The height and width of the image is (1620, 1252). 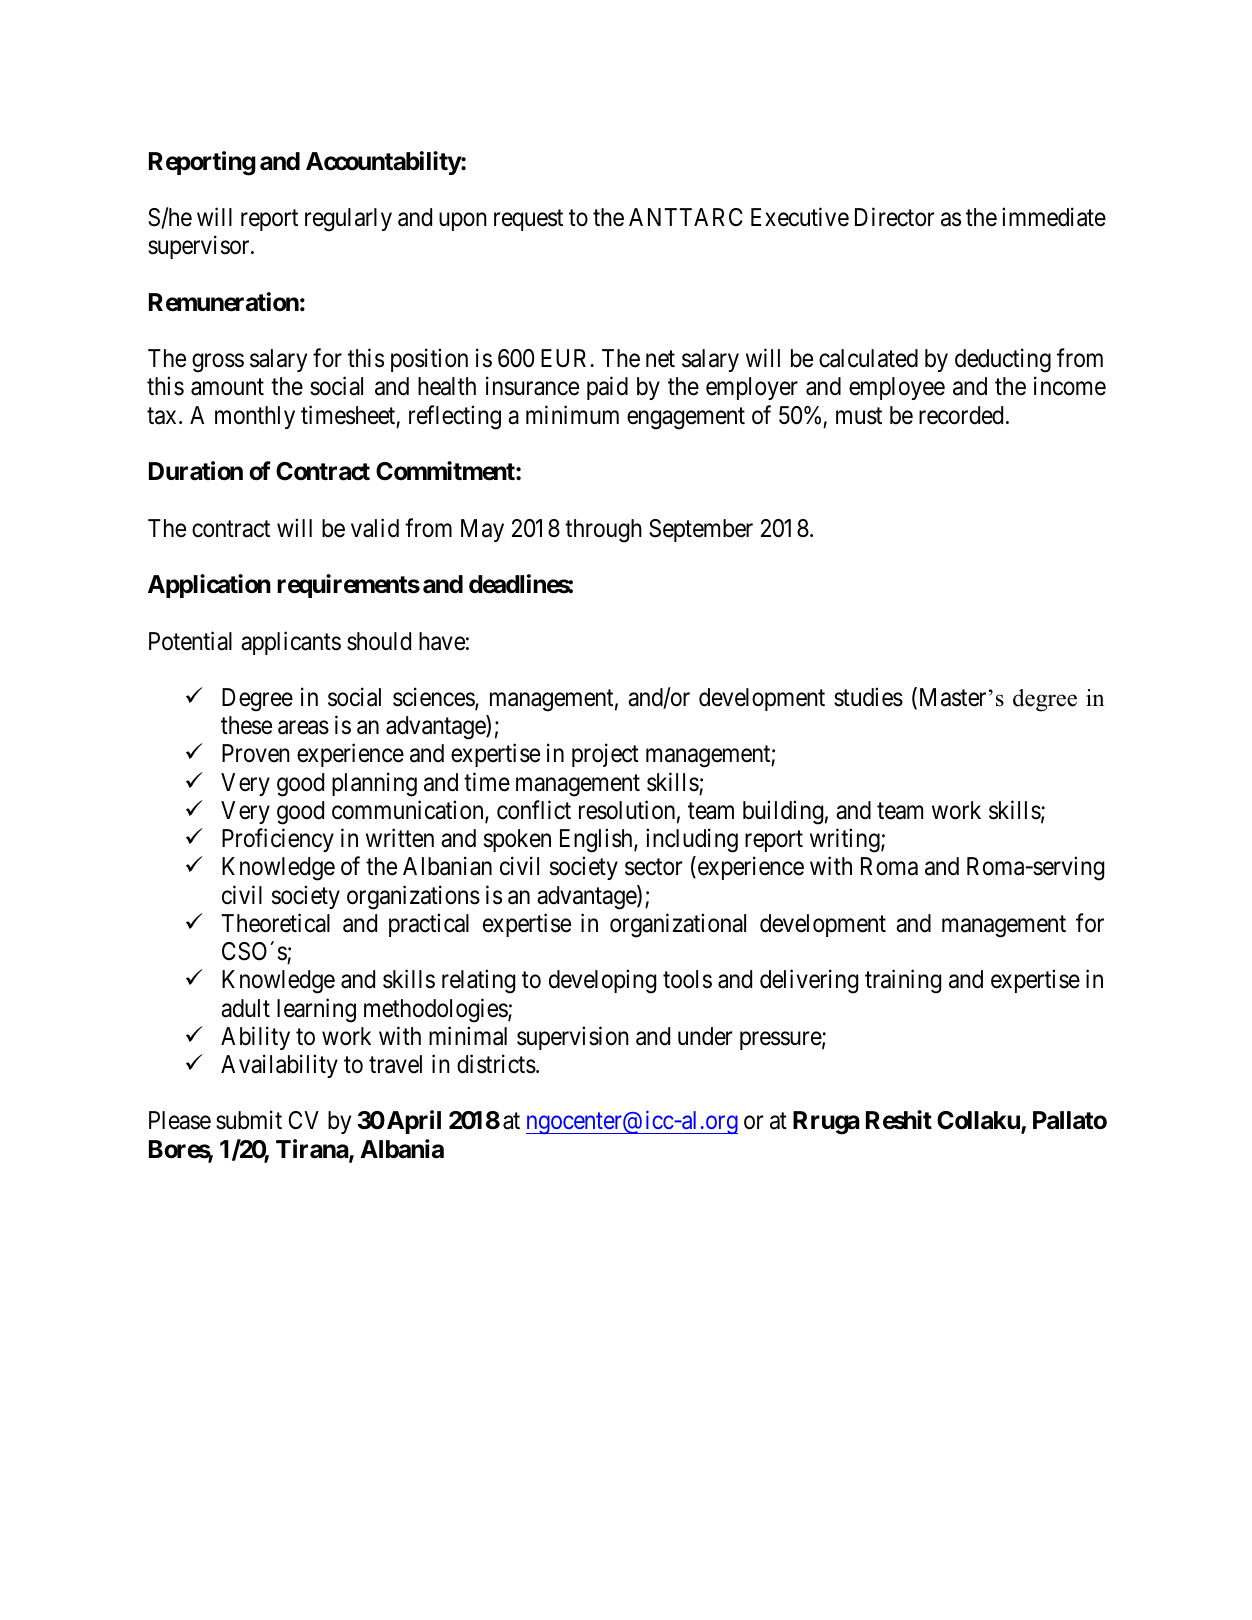 I want to click on Theoretical, so click(x=275, y=923).
